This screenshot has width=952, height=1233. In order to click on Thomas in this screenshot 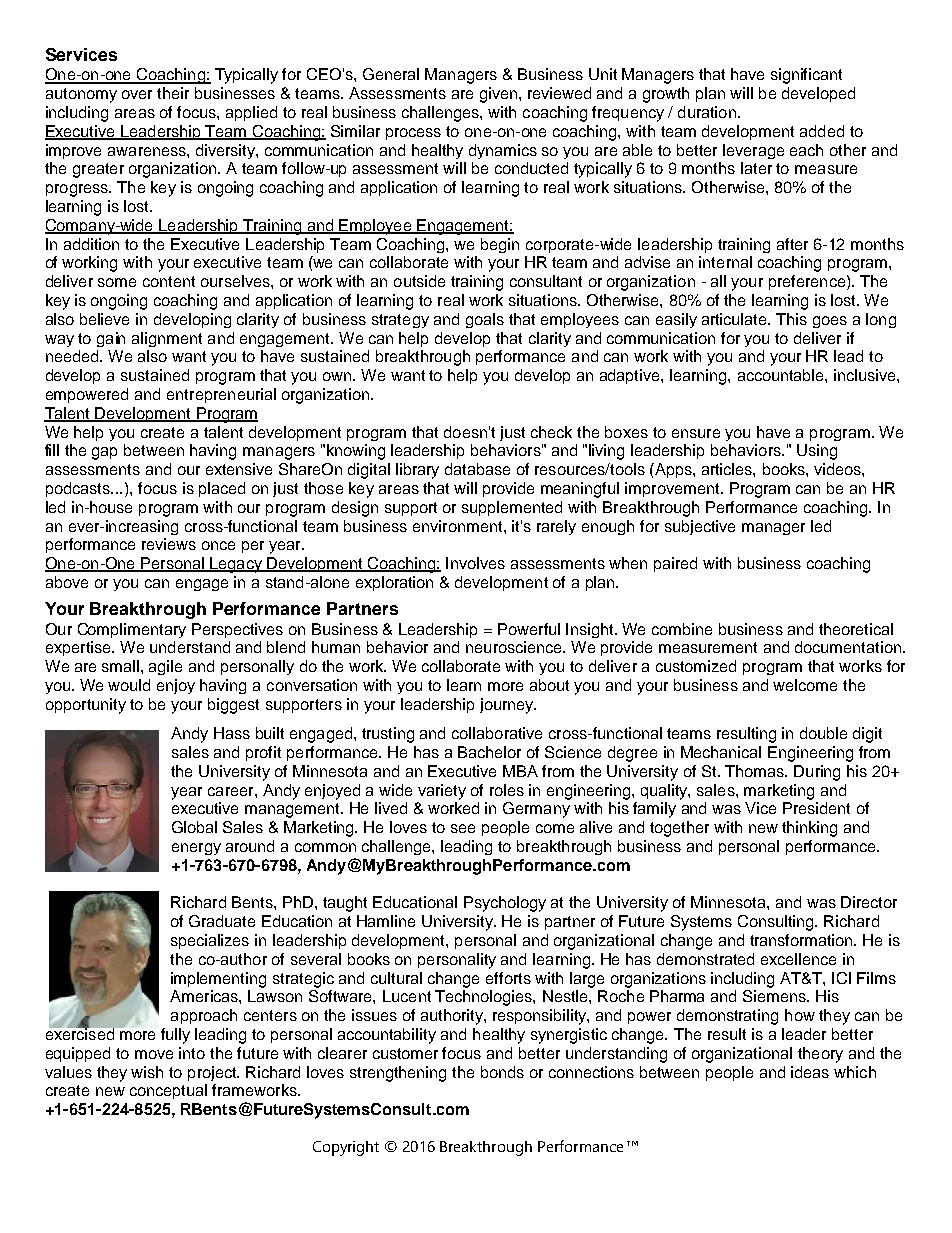, I will do `click(756, 771)`.
